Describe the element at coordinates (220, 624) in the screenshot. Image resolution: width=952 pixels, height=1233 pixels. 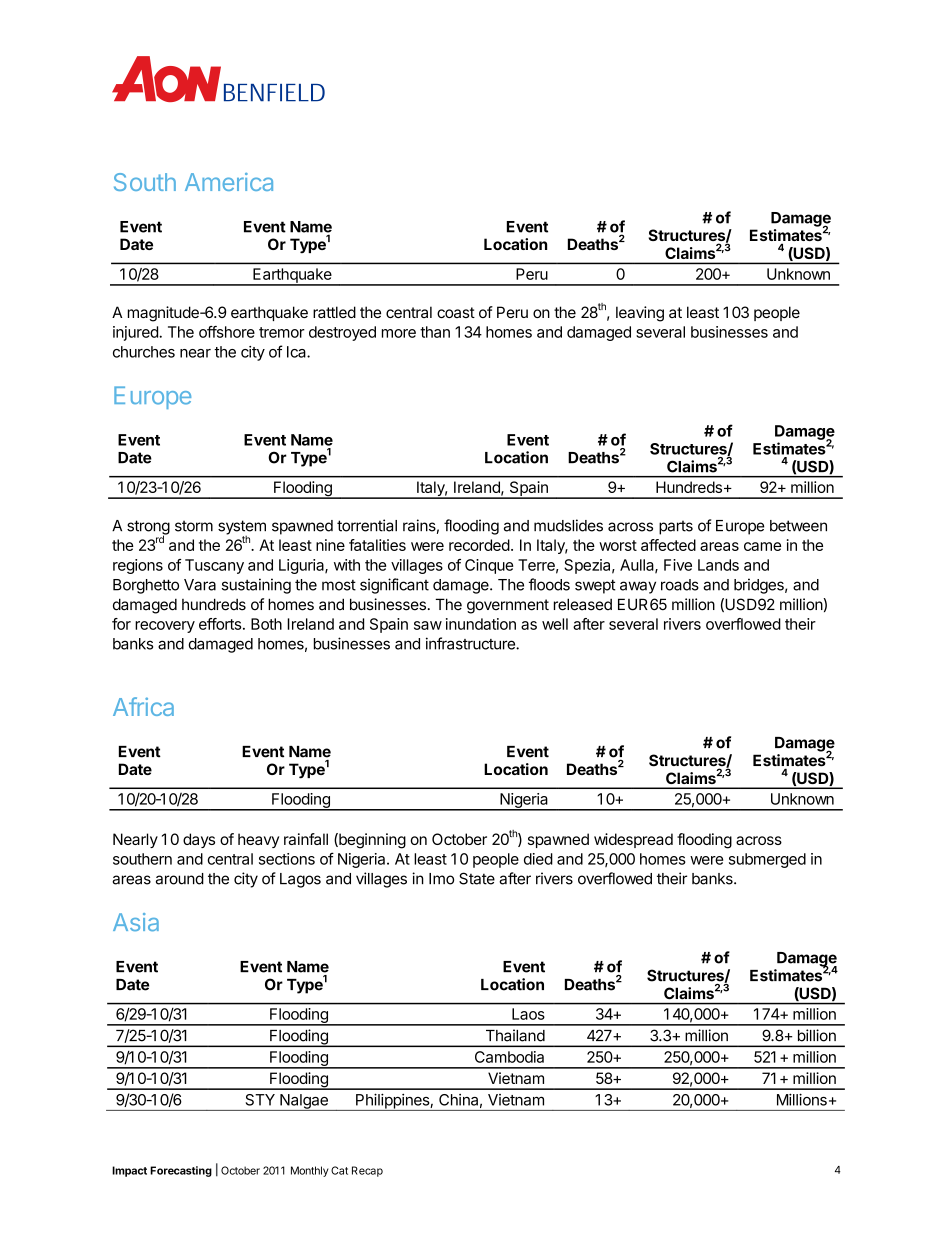
I see `efforts` at that location.
